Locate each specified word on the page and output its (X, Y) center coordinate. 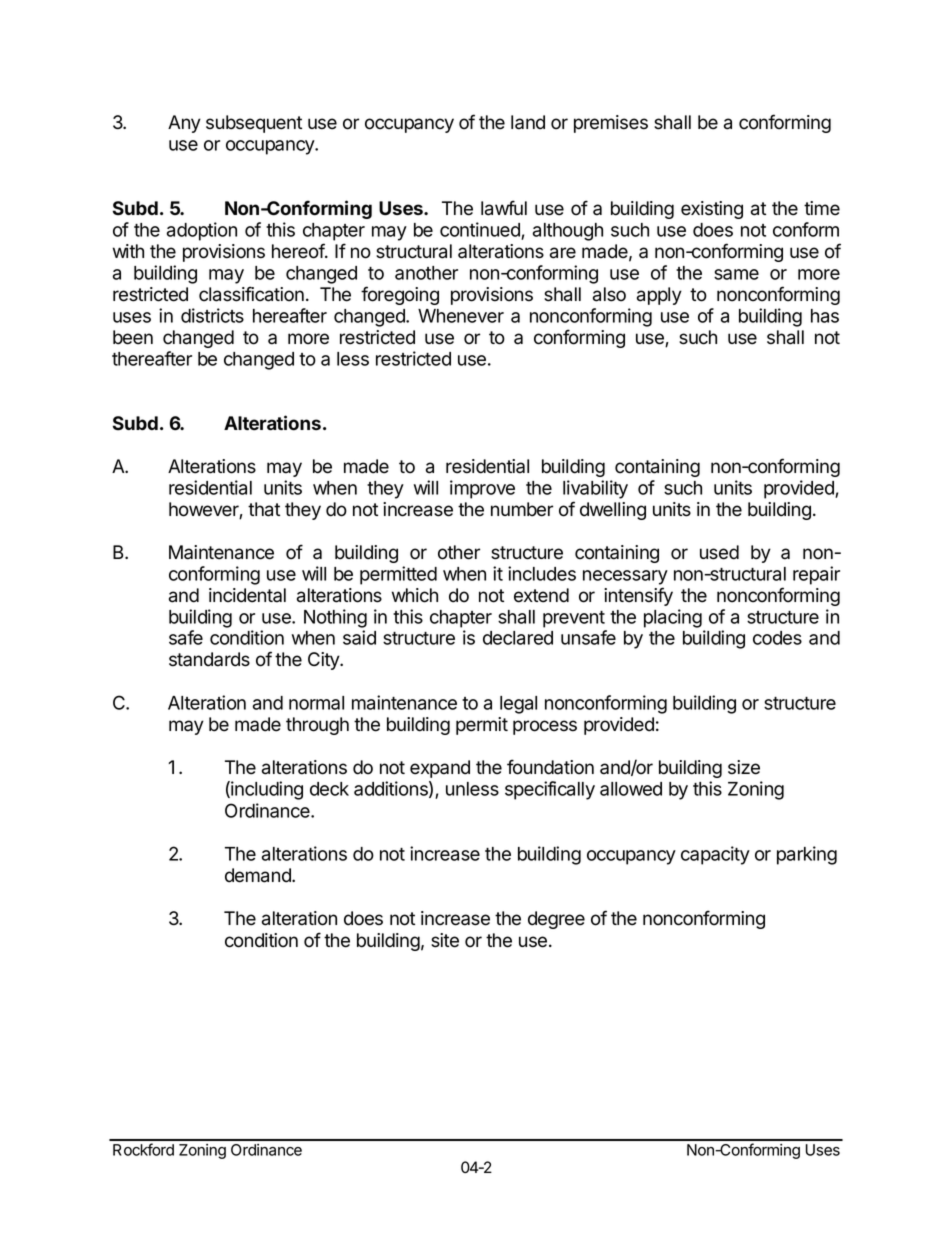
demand (259, 875)
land (528, 122)
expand (440, 769)
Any (184, 124)
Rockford (143, 1149)
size (744, 767)
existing (712, 210)
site (445, 940)
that (264, 509)
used (719, 552)
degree (556, 920)
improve (482, 489)
